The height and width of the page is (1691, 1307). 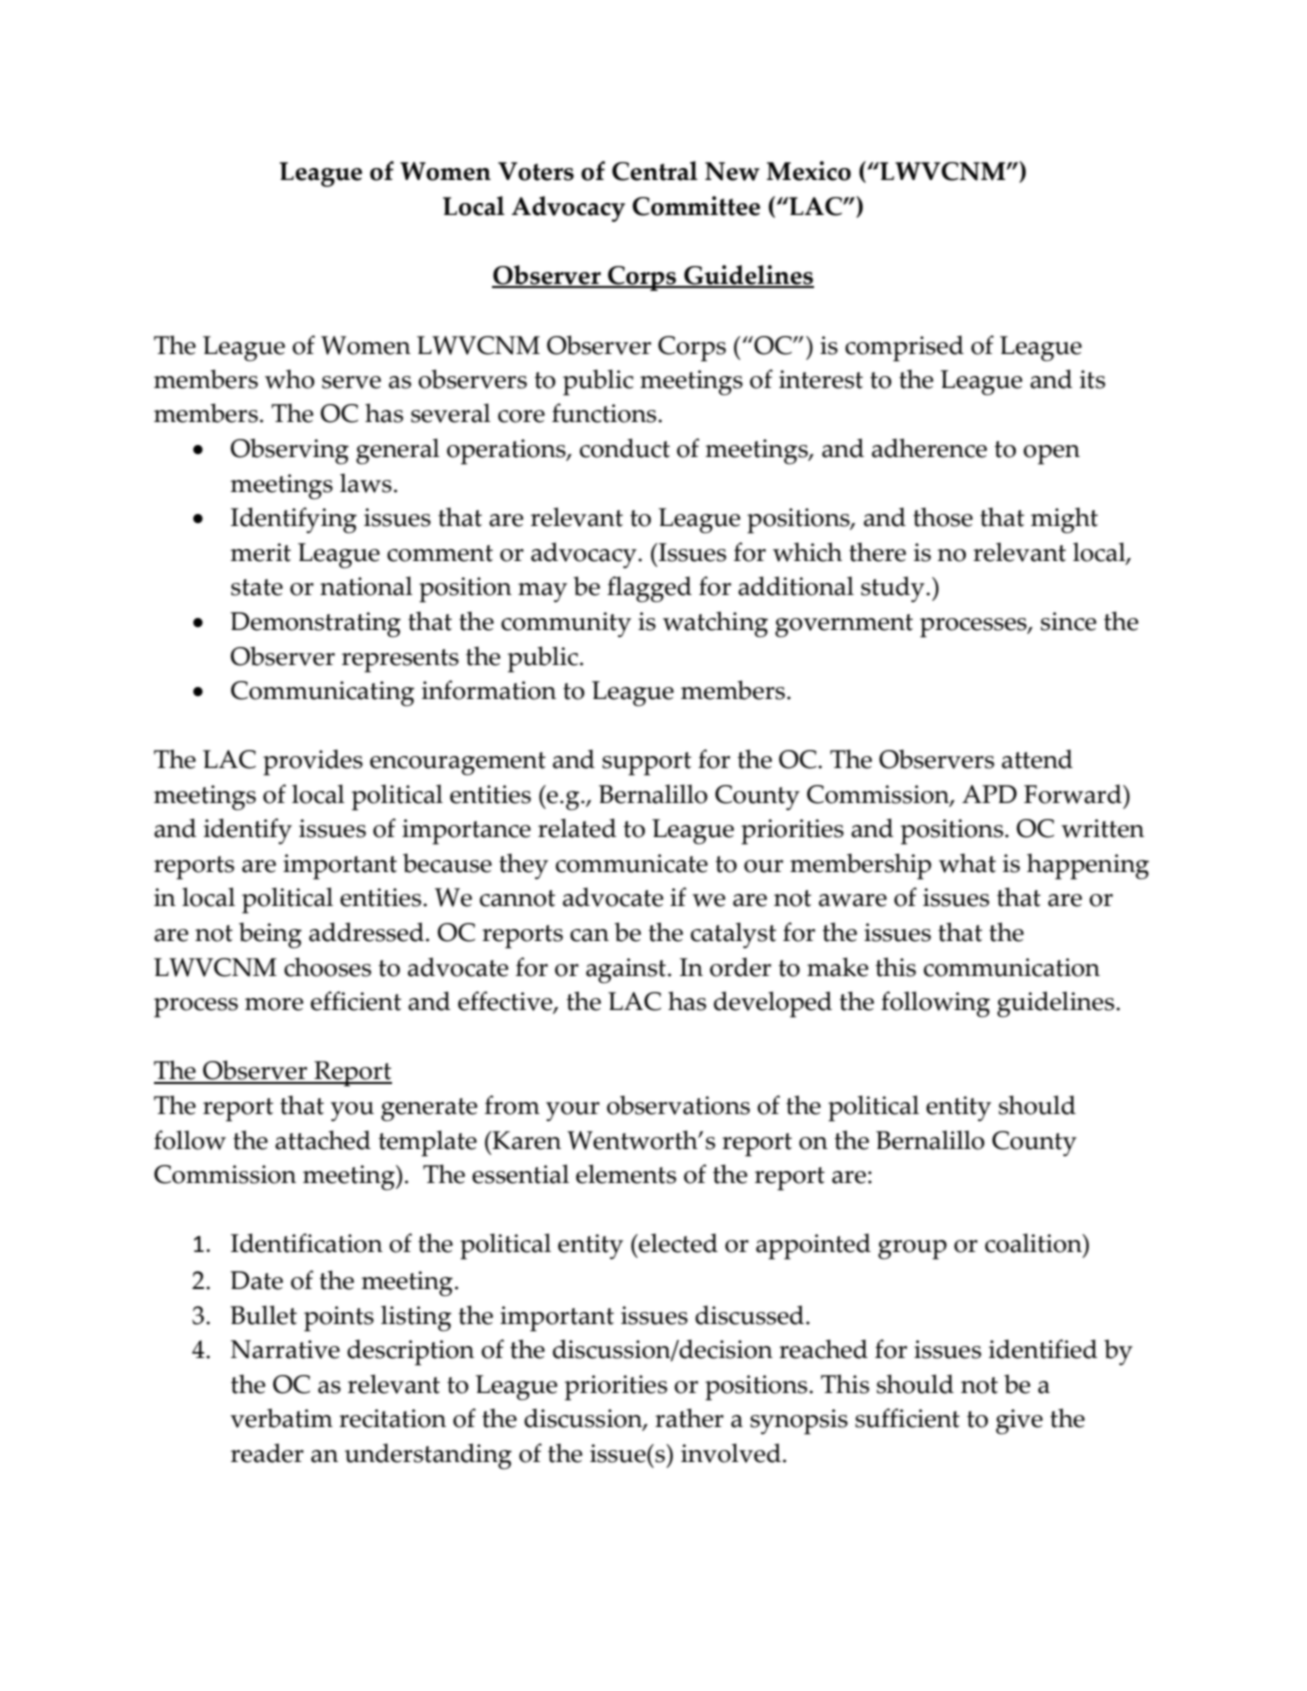 What do you see at coordinates (1019, 1422) in the page?
I see `give` at bounding box center [1019, 1422].
